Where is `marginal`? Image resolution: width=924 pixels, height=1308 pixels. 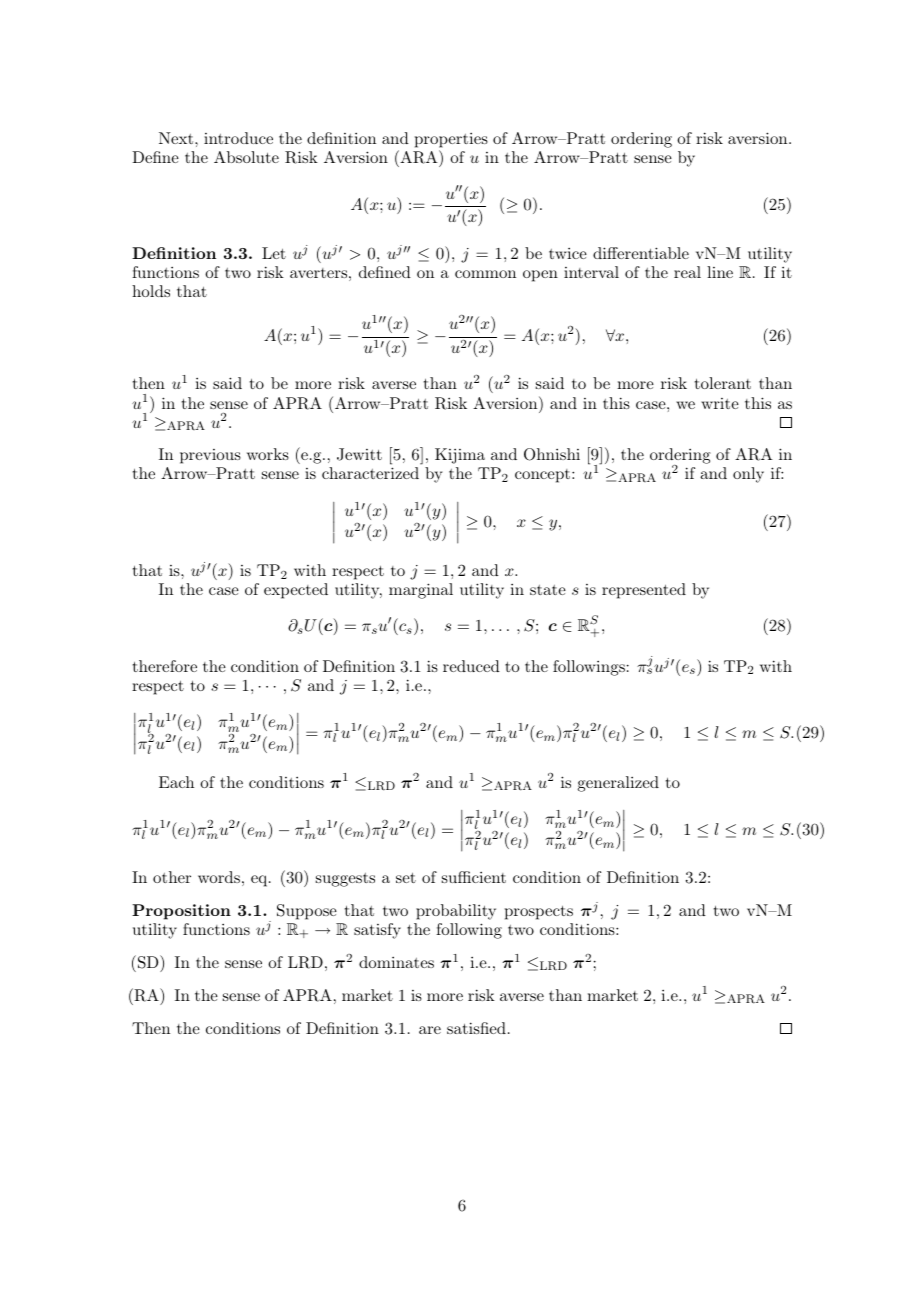
marginal is located at coordinates (421, 591).
